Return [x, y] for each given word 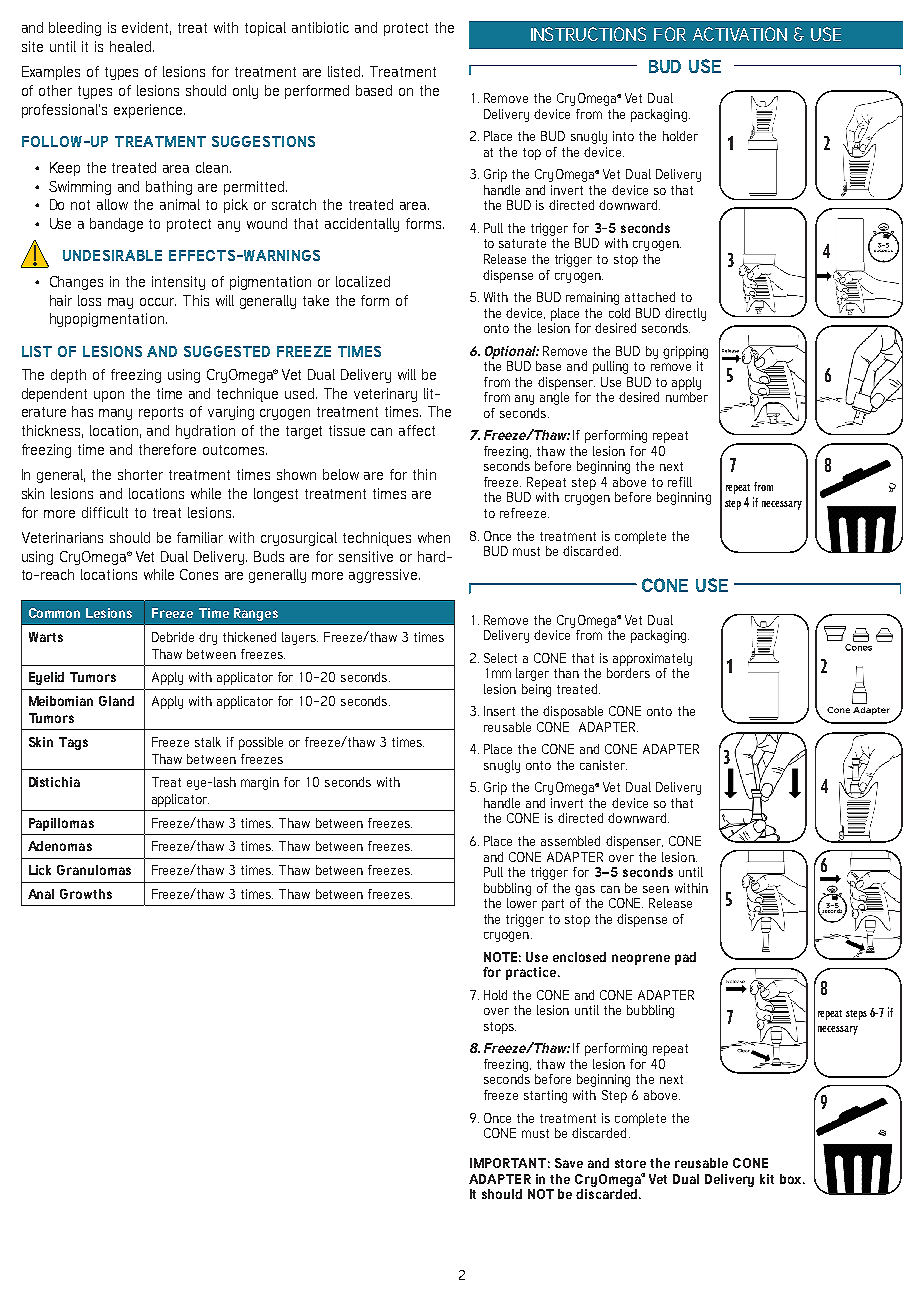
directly [685, 314]
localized [363, 281]
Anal [41, 894]
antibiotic [320, 27]
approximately [652, 659]
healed [130, 46]
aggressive [383, 576]
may [120, 303]
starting [545, 1096]
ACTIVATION [740, 34]
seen [656, 889]
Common [54, 613]
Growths [86, 894]
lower [522, 903]
